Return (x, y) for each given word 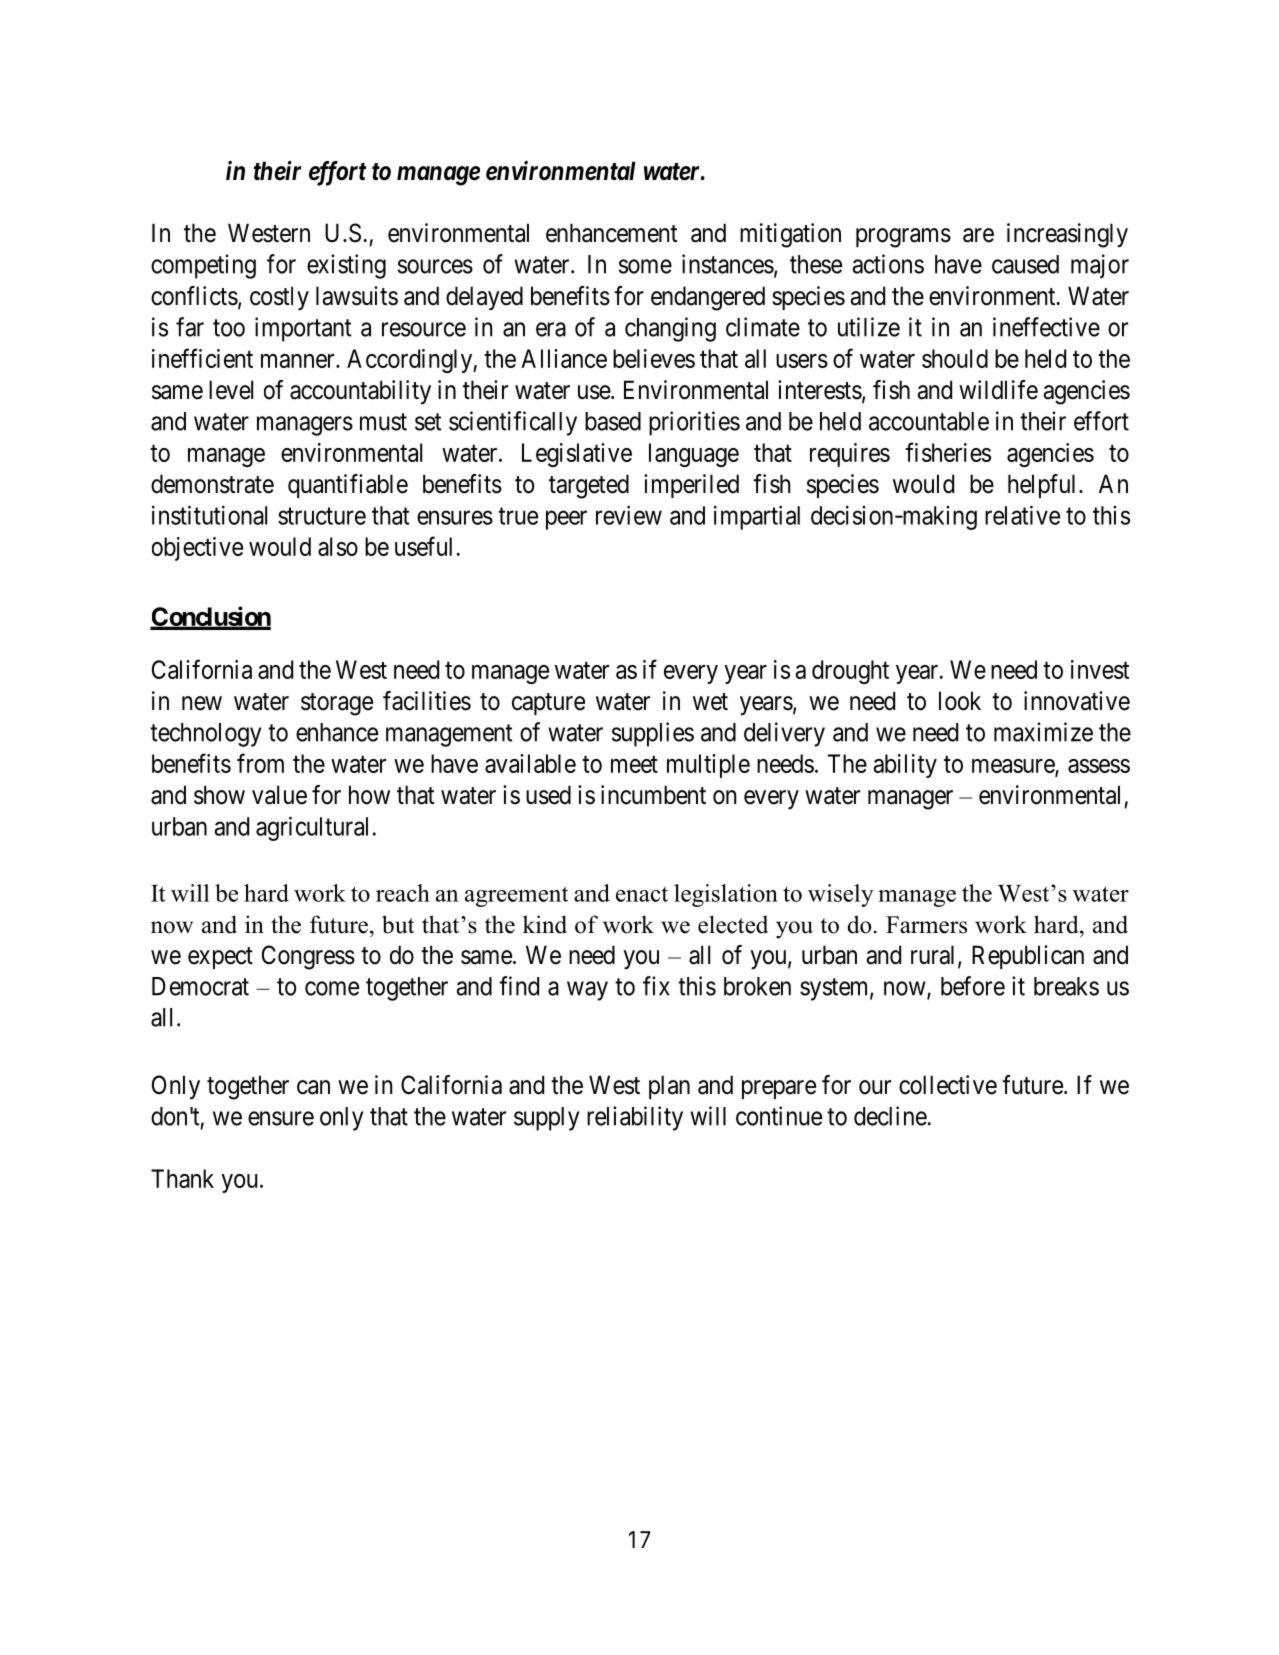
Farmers (926, 925)
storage (337, 704)
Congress (308, 957)
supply (546, 1119)
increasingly (1067, 235)
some (645, 266)
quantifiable (348, 486)
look (960, 701)
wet (710, 702)
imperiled (691, 486)
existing (346, 266)
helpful (1044, 486)
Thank (182, 1178)
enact (642, 894)
